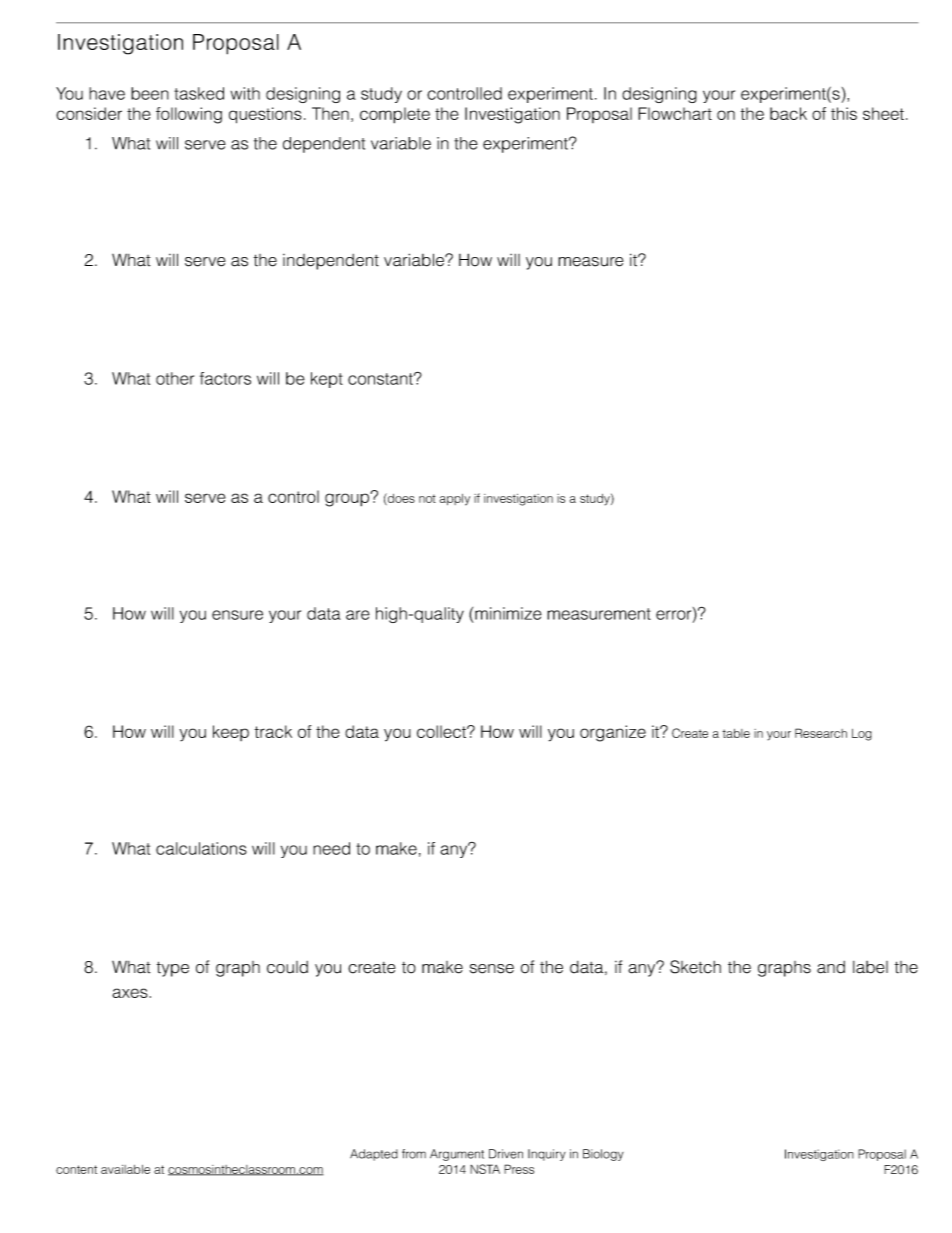  I want to click on back, so click(788, 113).
